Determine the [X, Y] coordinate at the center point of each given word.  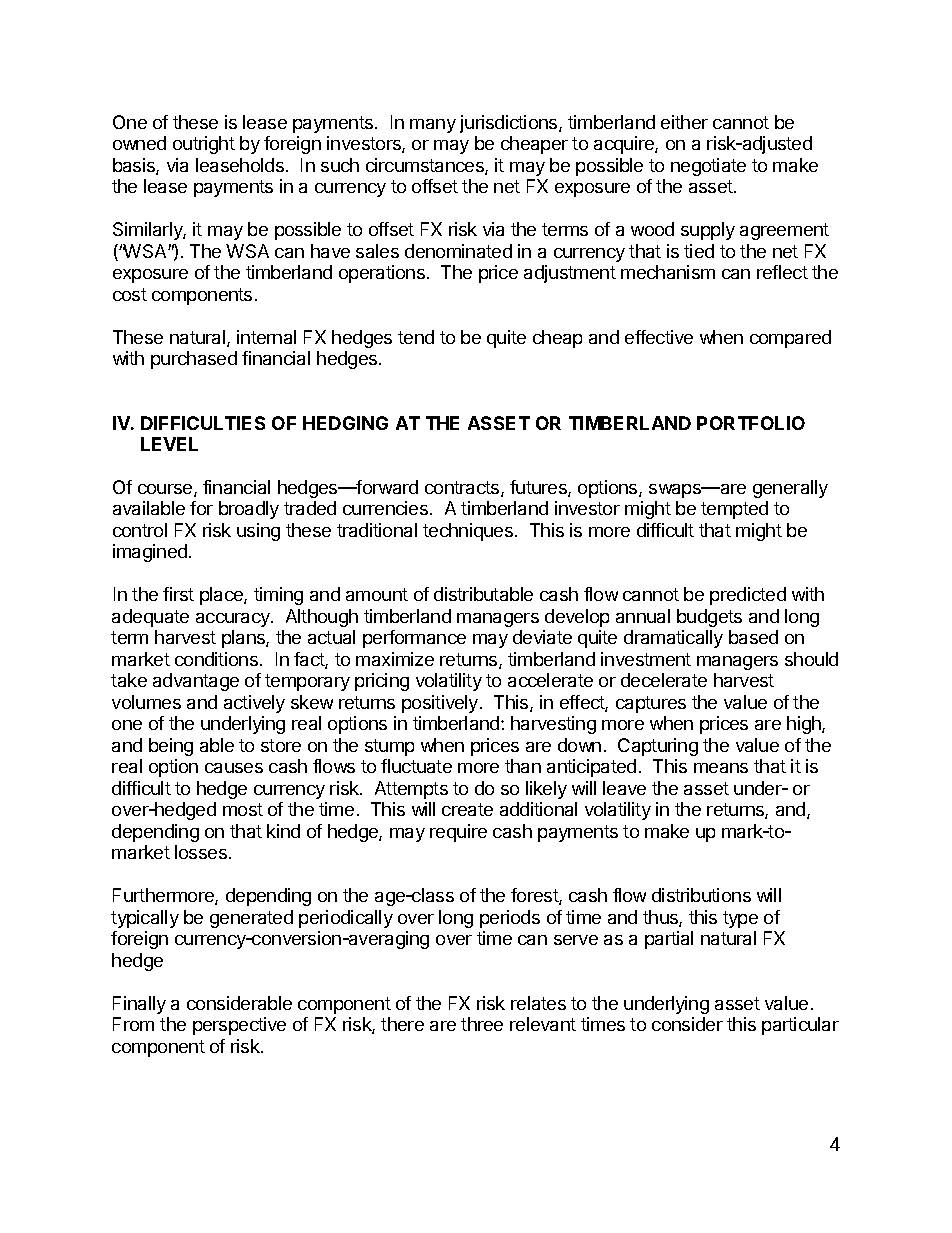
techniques [469, 532]
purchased [194, 360]
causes [234, 768]
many [433, 126]
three [482, 1024]
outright [204, 145]
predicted [748, 596]
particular [800, 1026]
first [178, 594]
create [467, 809]
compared [790, 339]
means [721, 768]
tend [416, 337]
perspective [239, 1026]
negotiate [708, 167]
